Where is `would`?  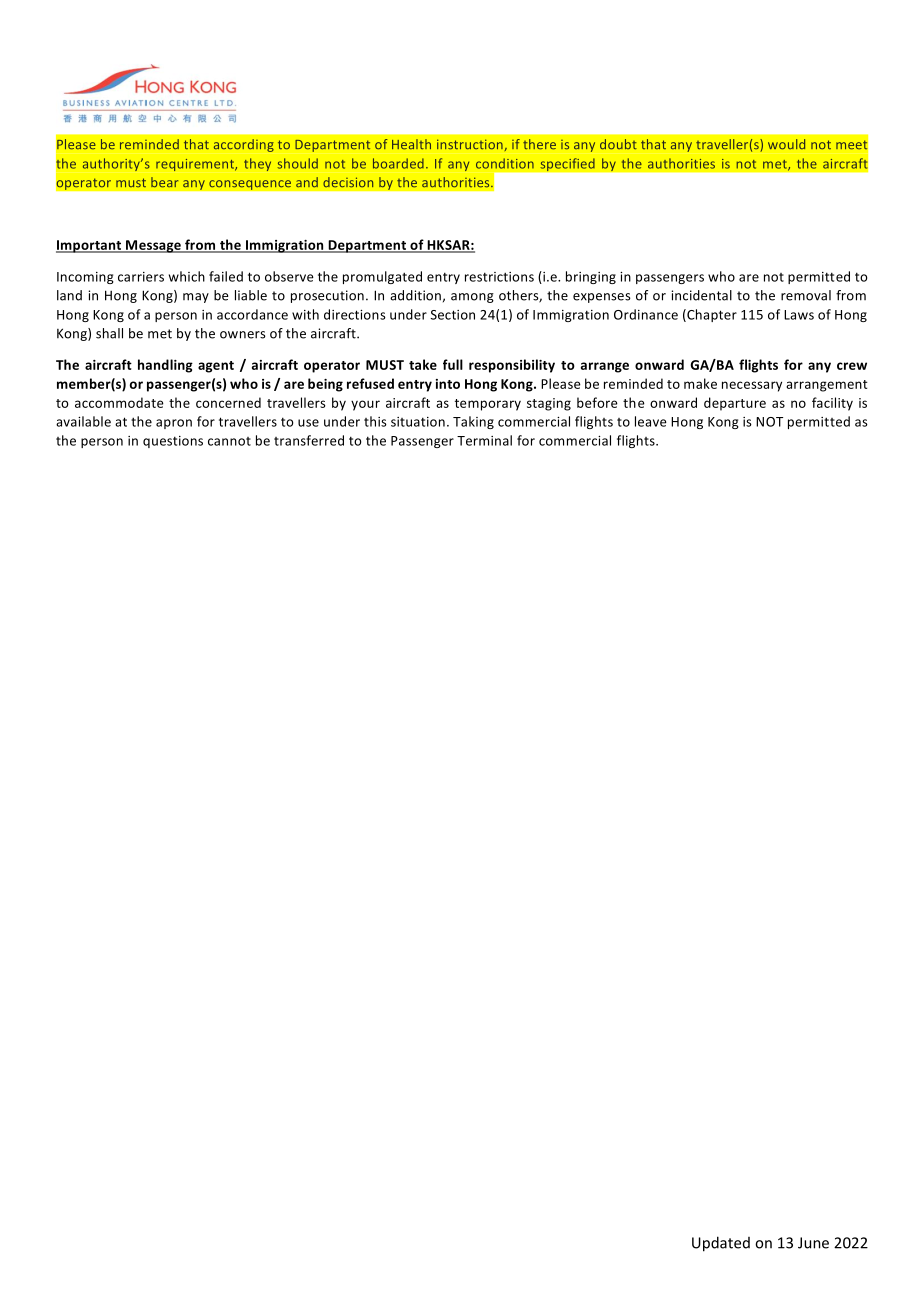
would is located at coordinates (786, 144).
